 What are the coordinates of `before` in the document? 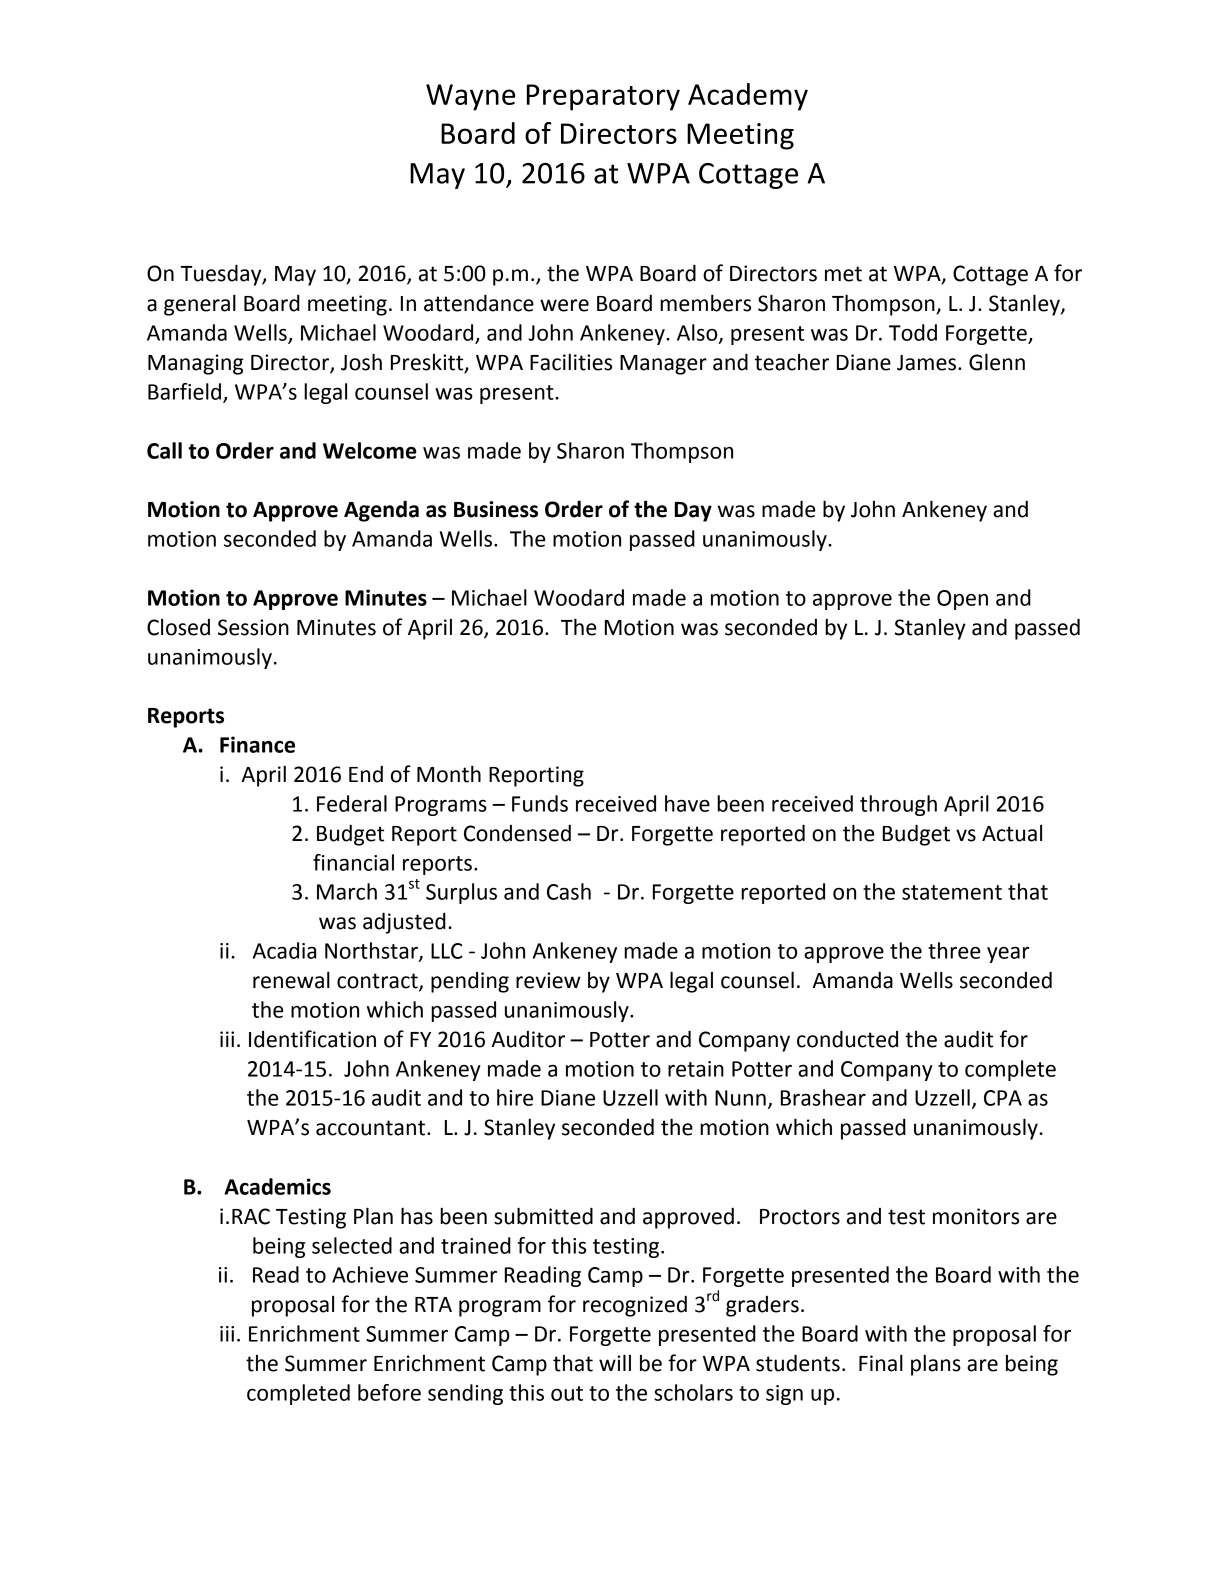 It's located at (389, 1392).
